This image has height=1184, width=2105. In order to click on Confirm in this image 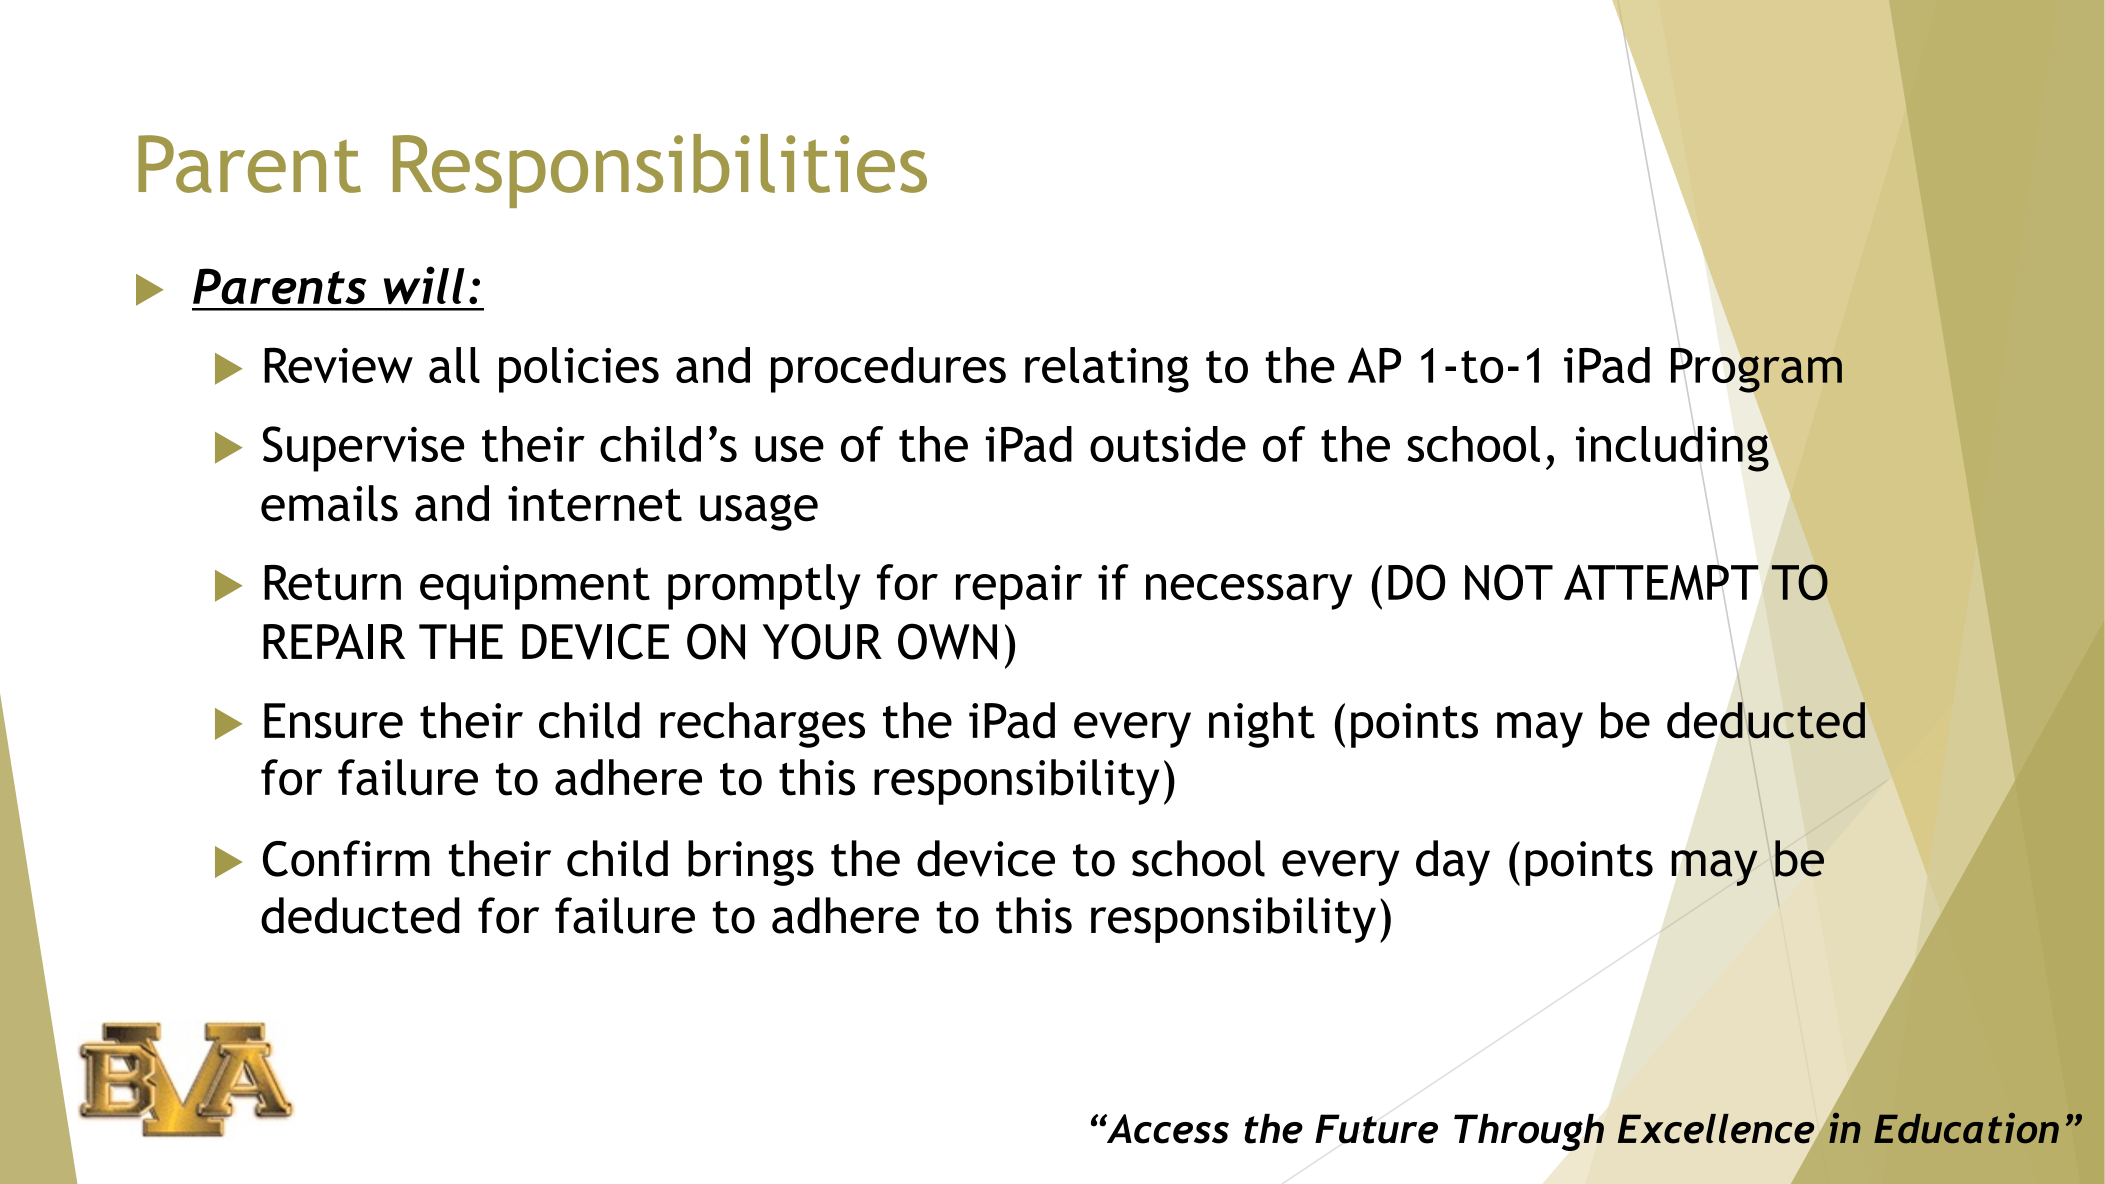, I will do `click(346, 858)`.
